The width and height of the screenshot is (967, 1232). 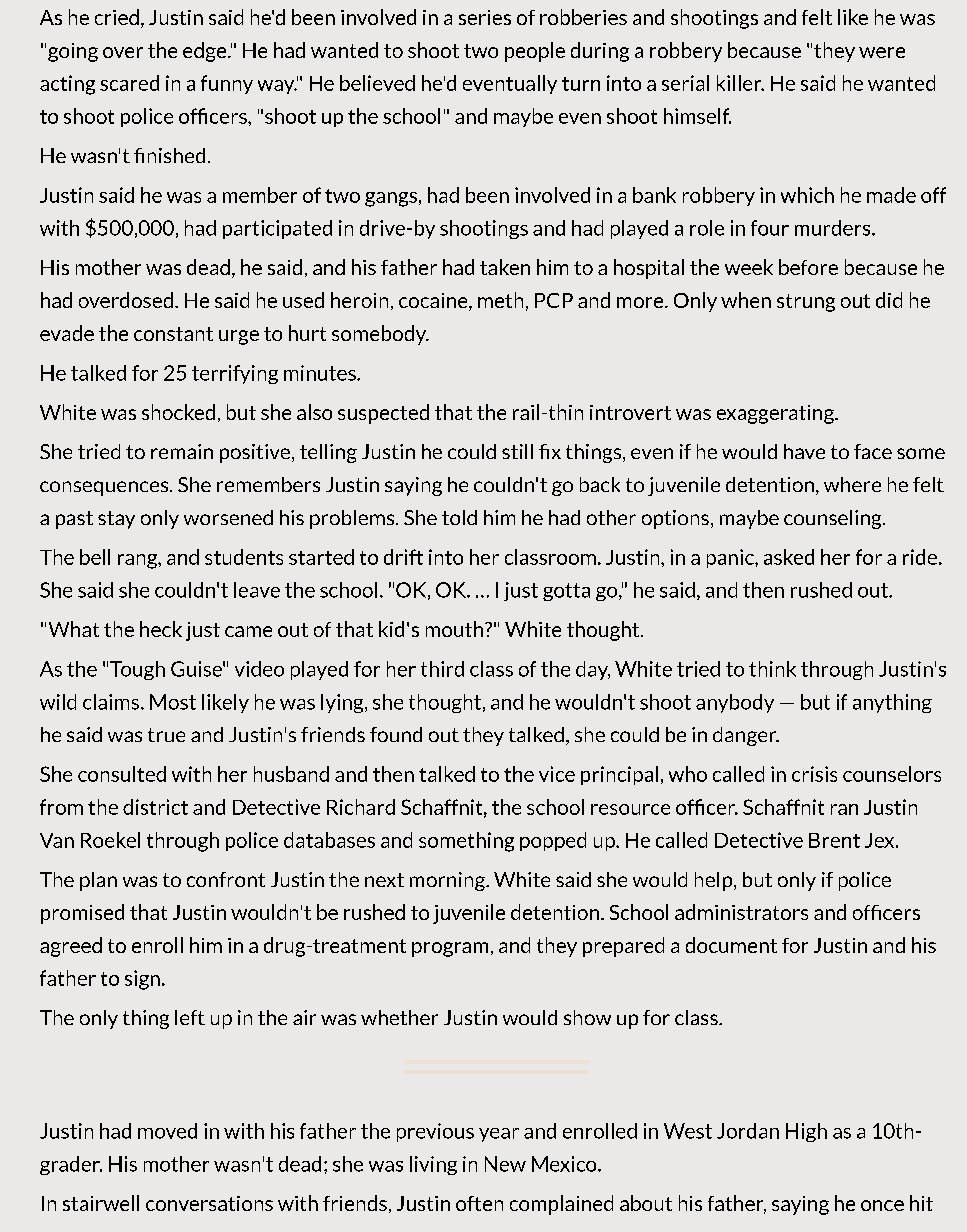 What do you see at coordinates (806, 1132) in the screenshot?
I see `High` at bounding box center [806, 1132].
